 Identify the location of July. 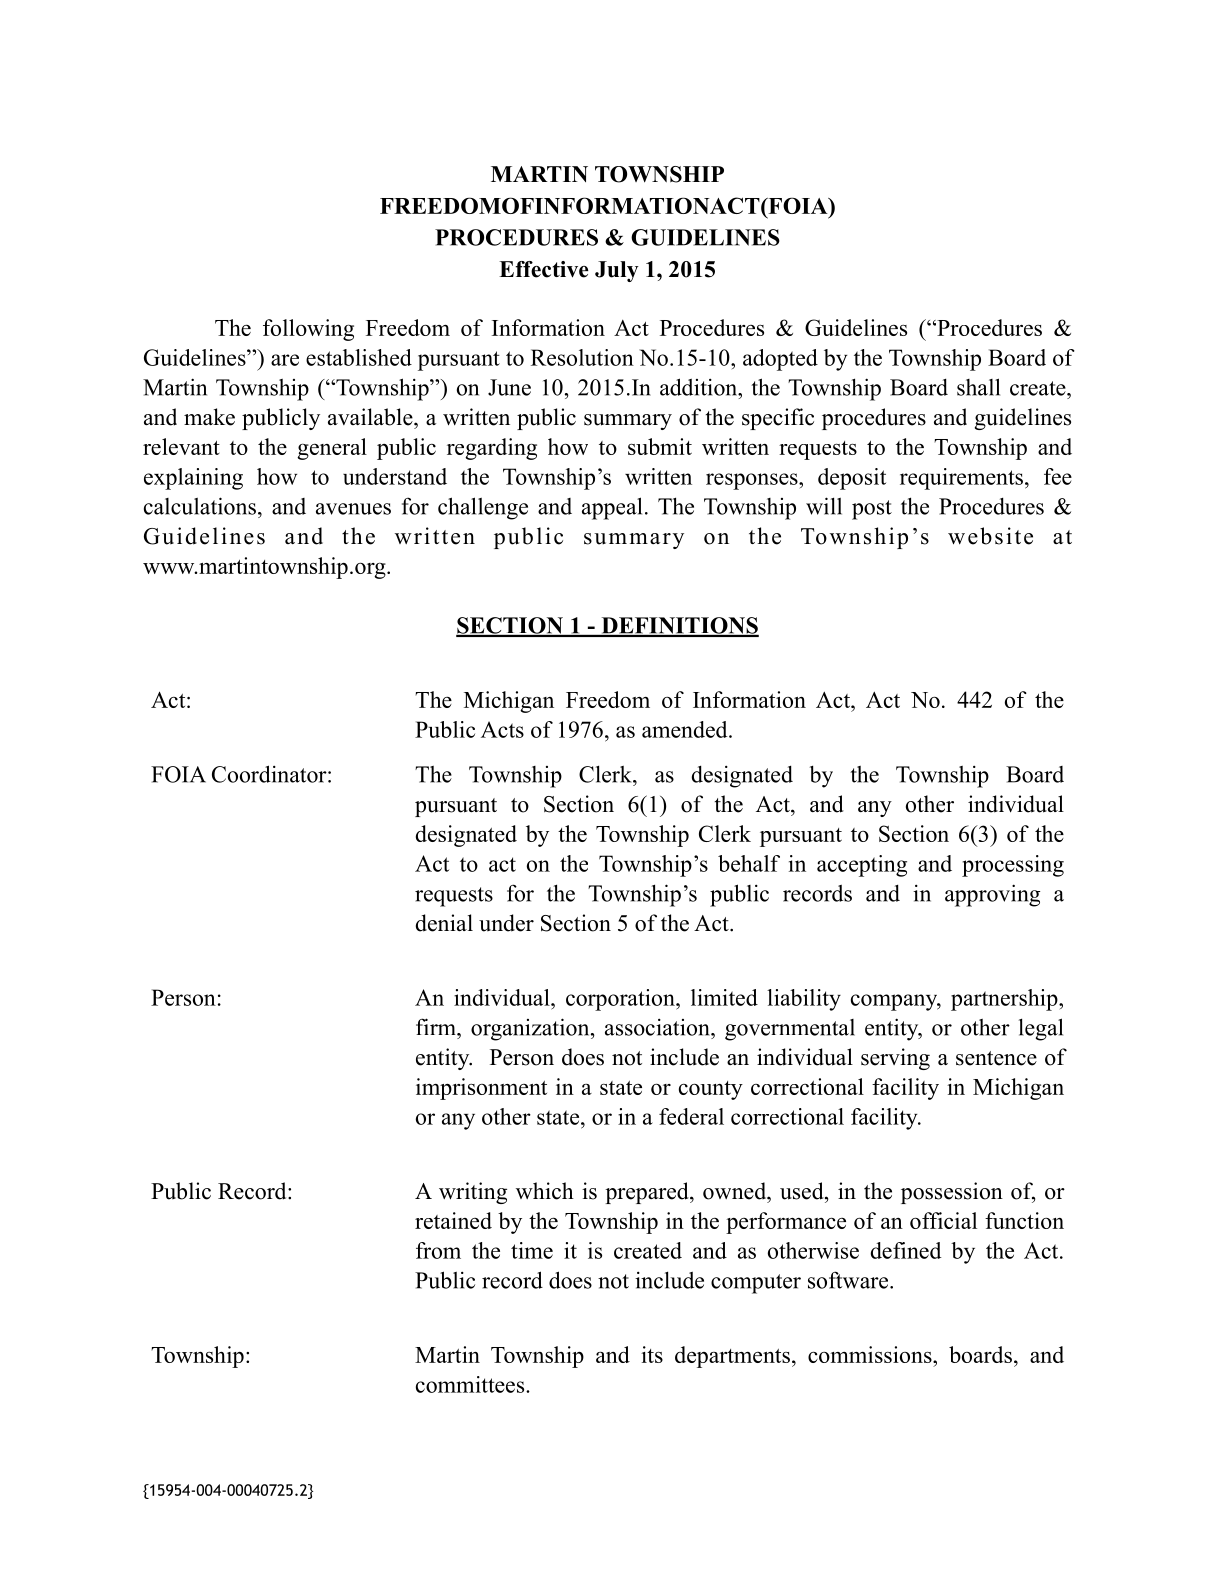
(617, 271).
